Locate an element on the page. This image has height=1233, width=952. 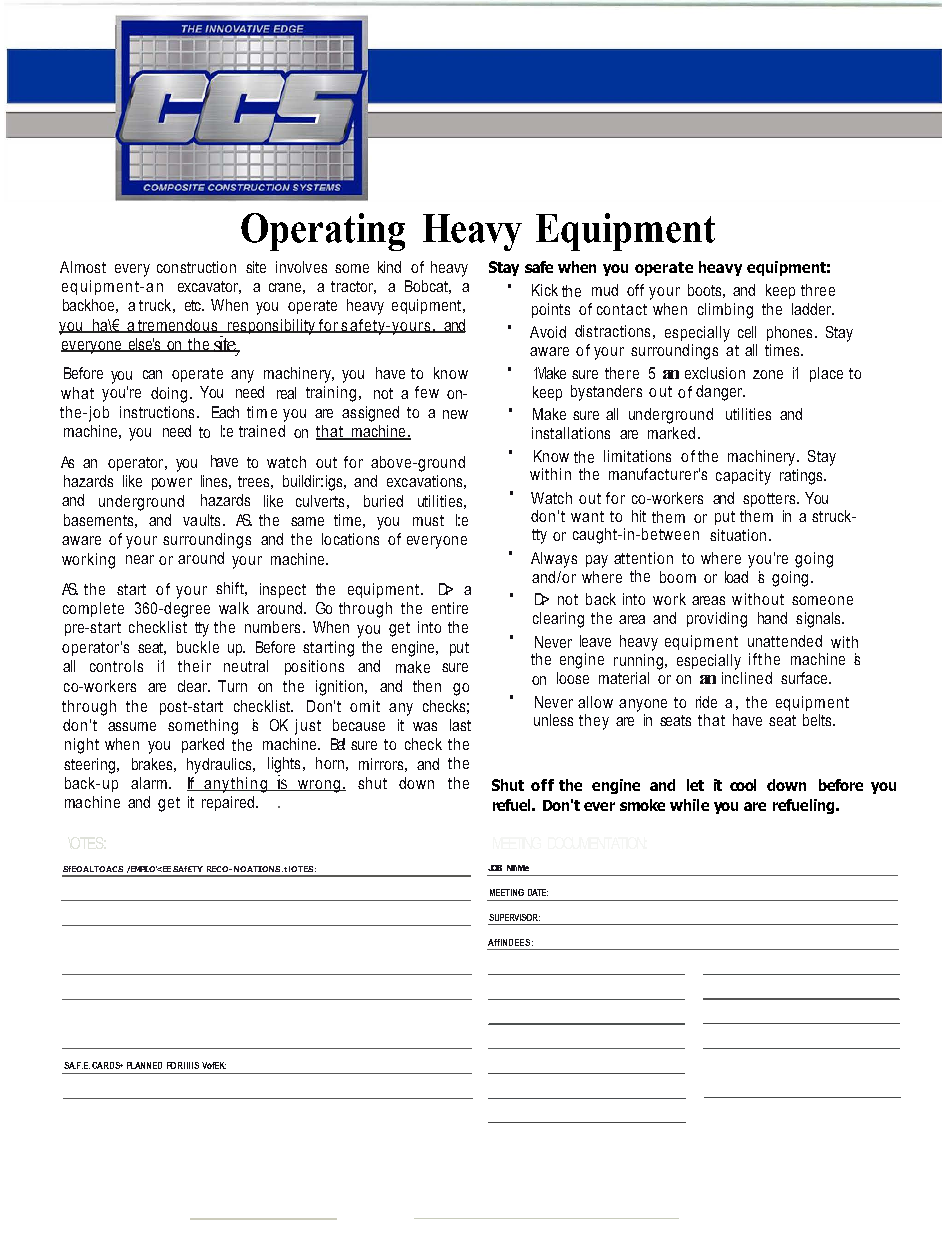
vaults is located at coordinates (201, 520).
